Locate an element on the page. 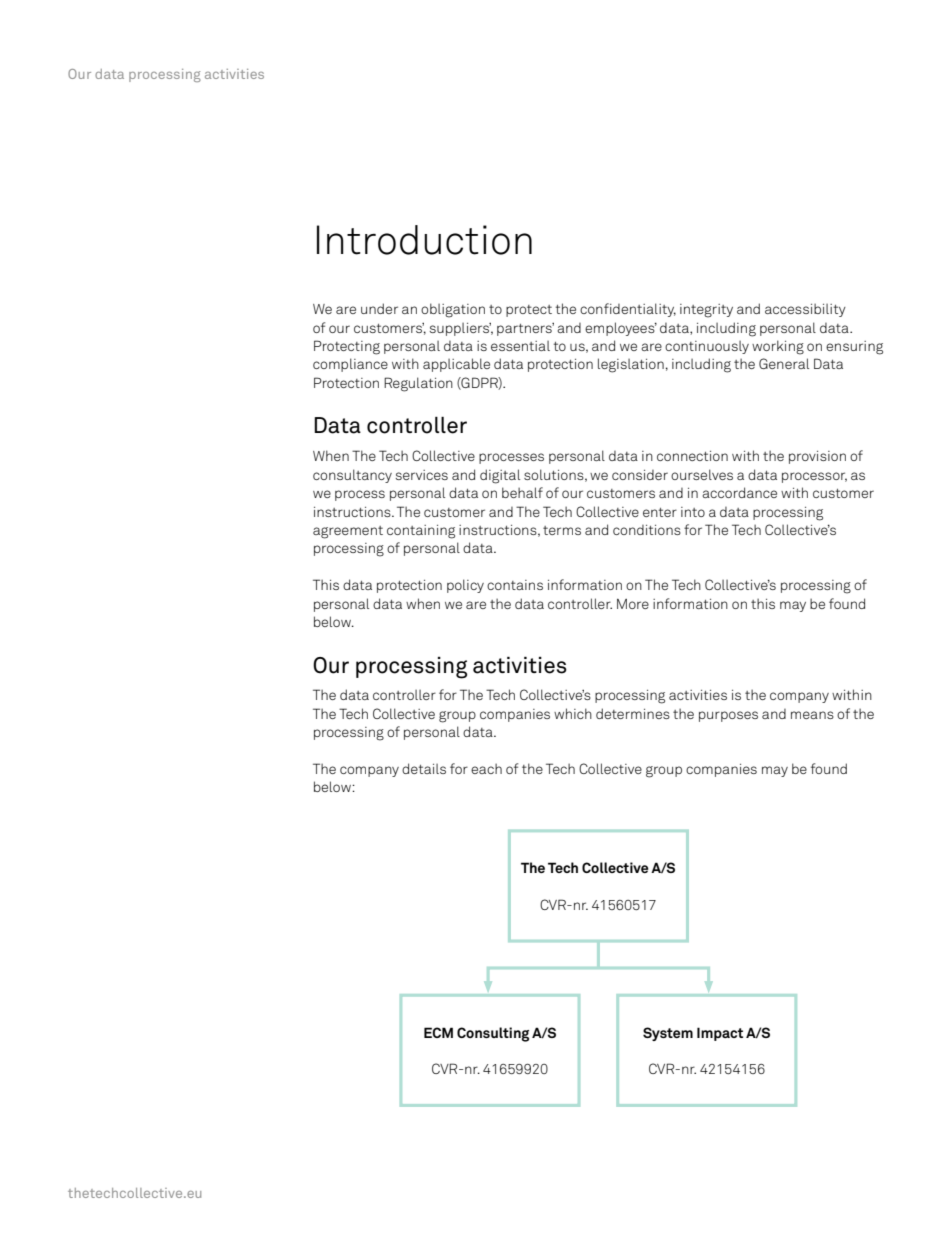 Image resolution: width=952 pixels, height=1247 pixels. confidentiality is located at coordinates (628, 310).
